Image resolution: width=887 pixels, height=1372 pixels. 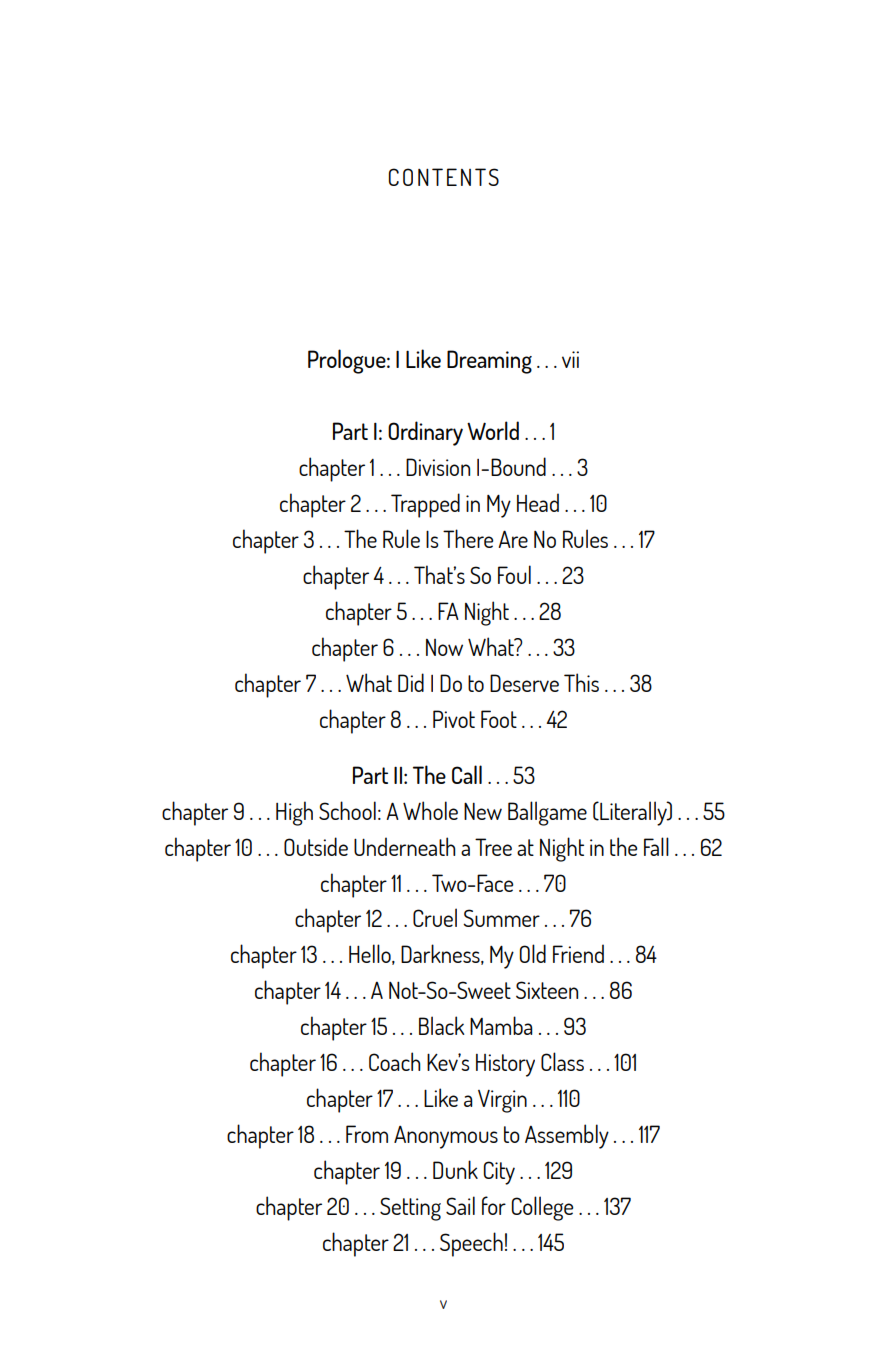 I want to click on Head, so click(x=538, y=502).
